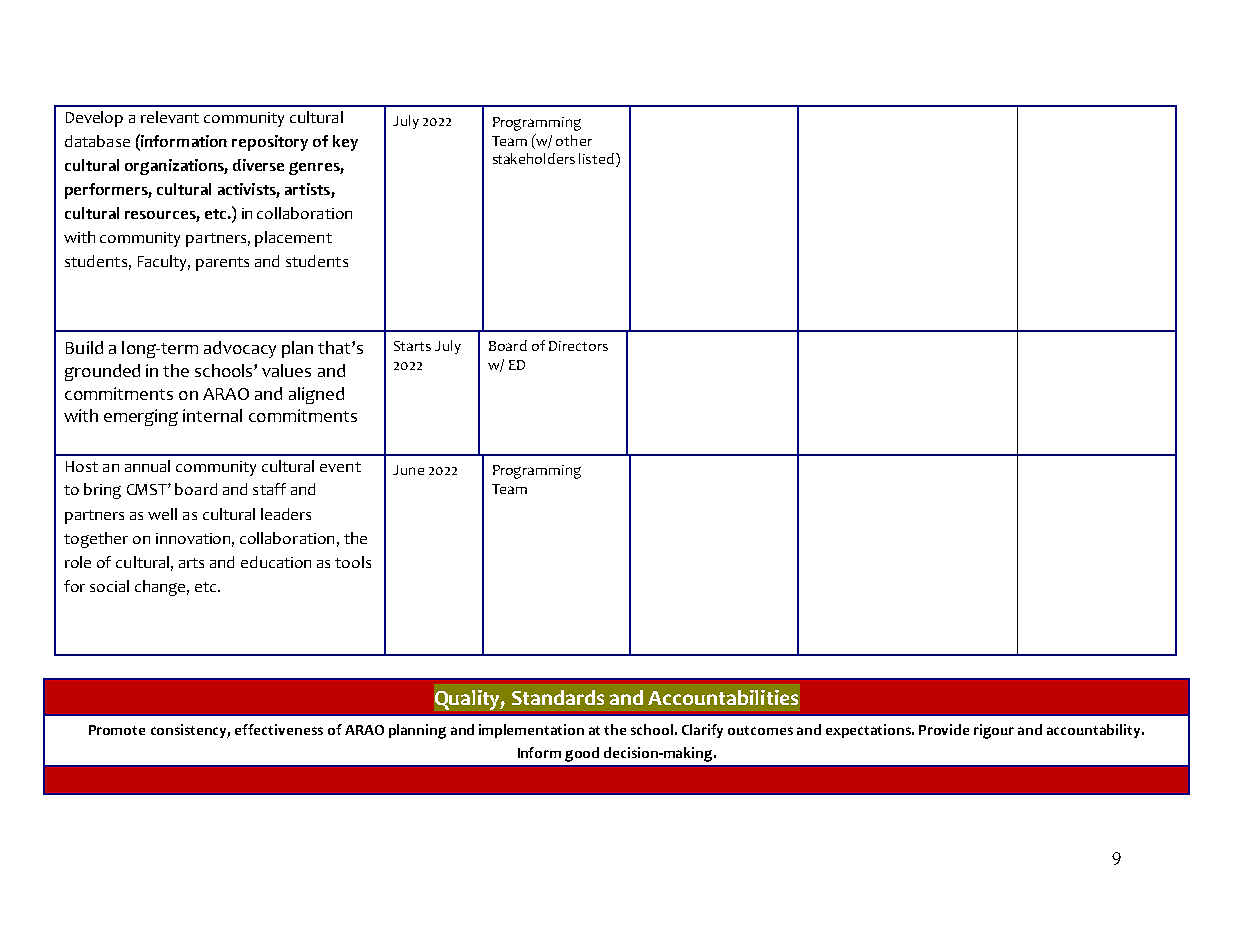 This screenshot has height=952, width=1233. Describe the element at coordinates (408, 470) in the screenshot. I see `June` at that location.
